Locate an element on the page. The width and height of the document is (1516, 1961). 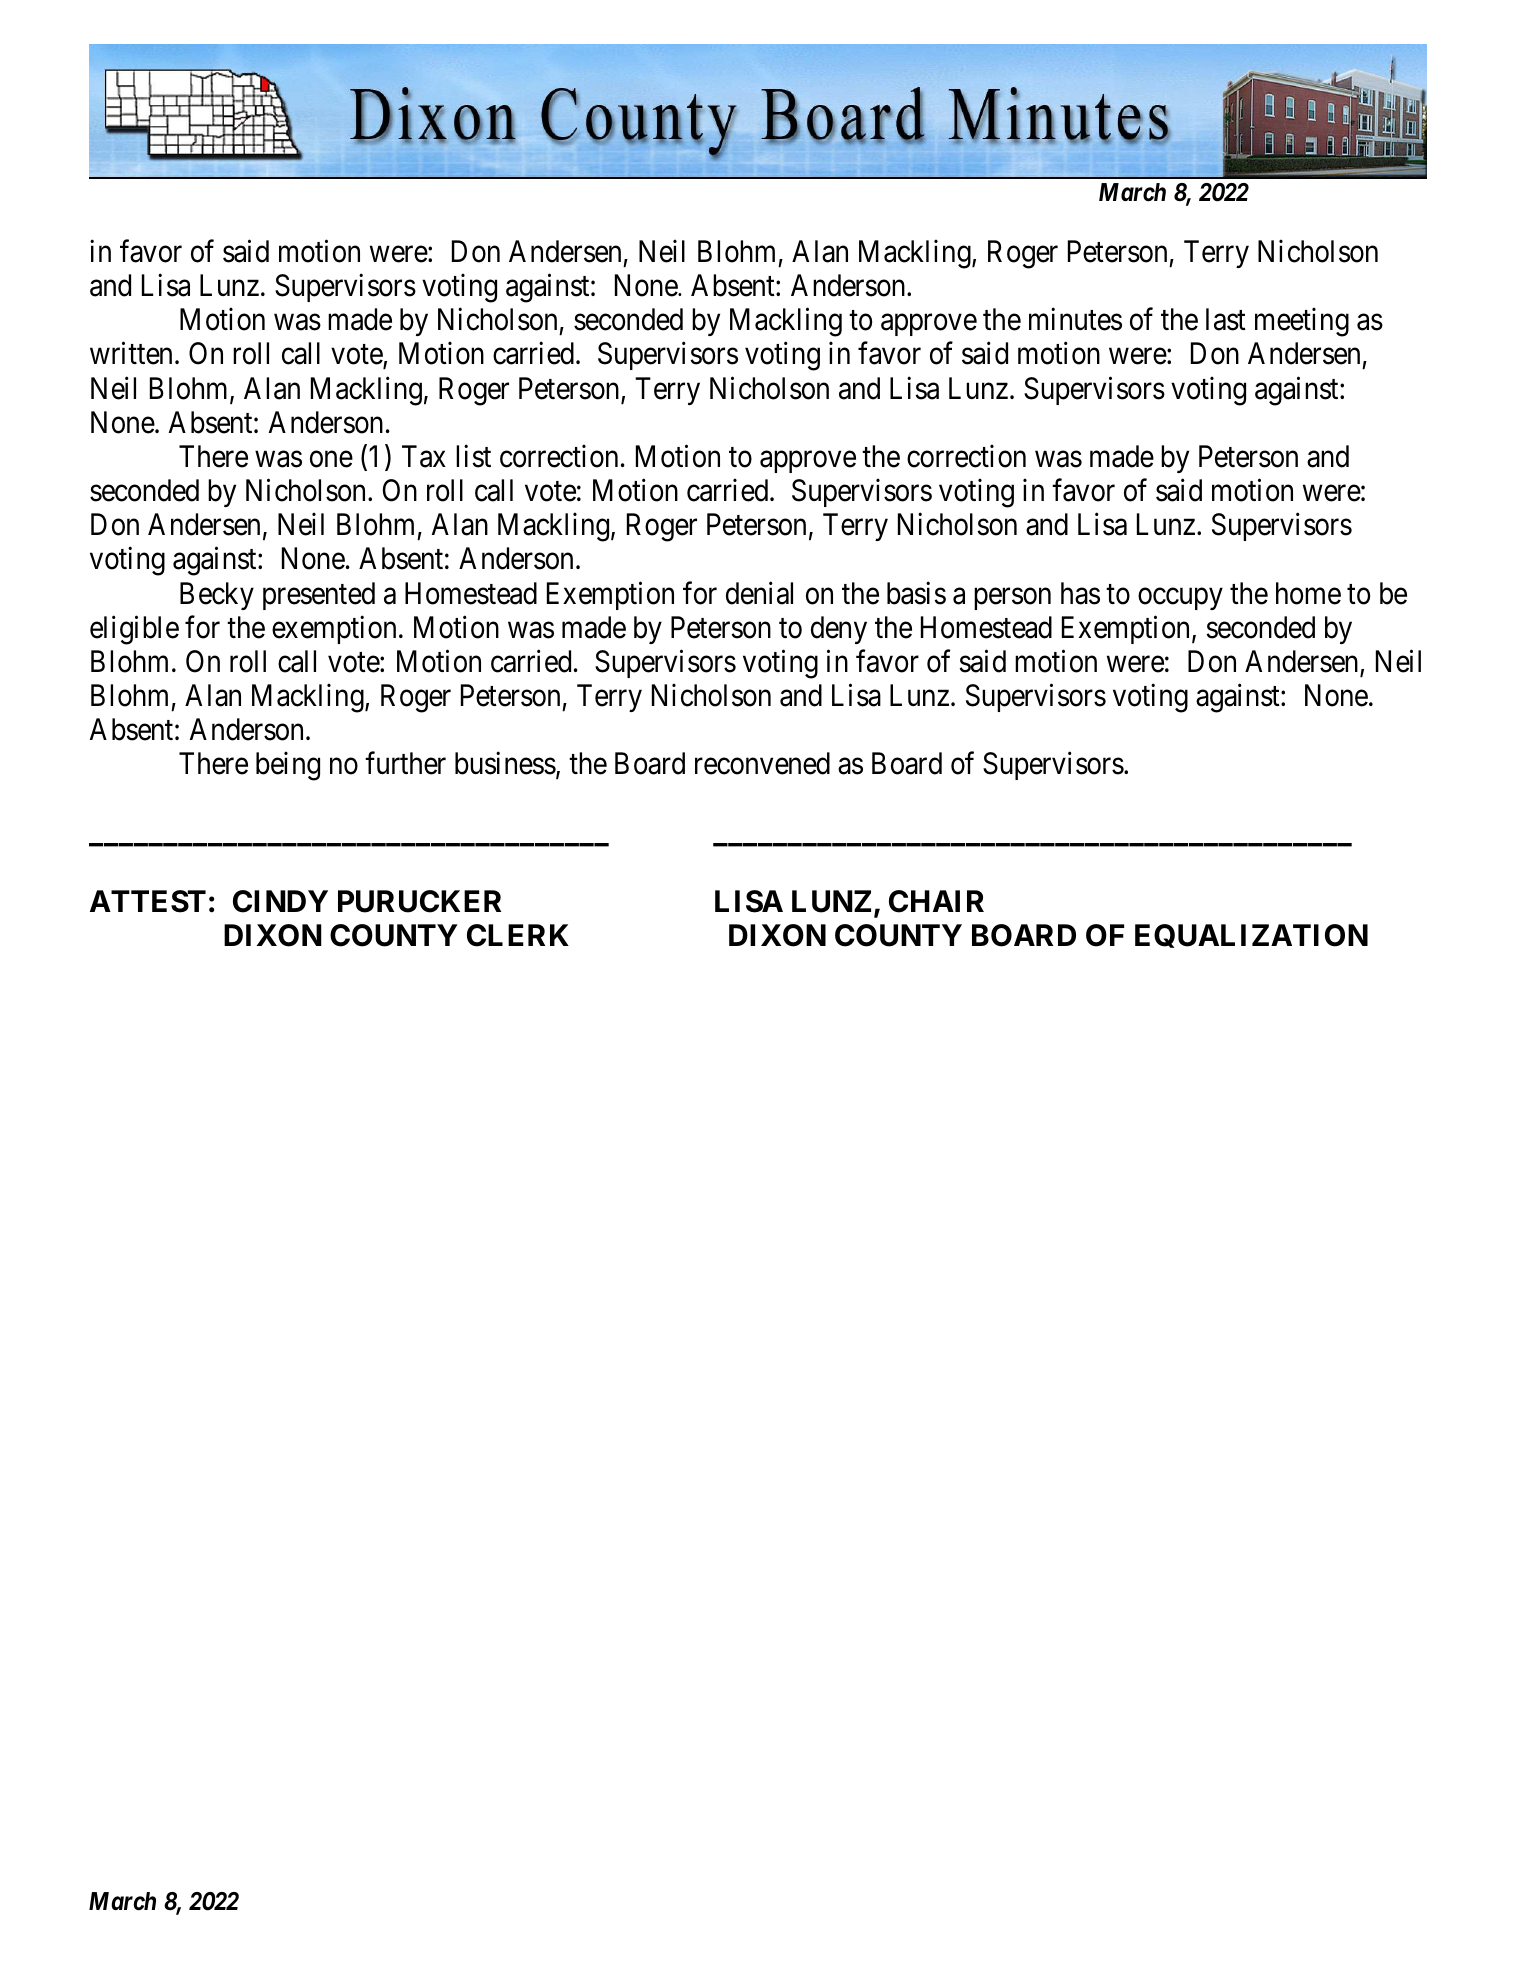
business is located at coordinates (505, 763).
